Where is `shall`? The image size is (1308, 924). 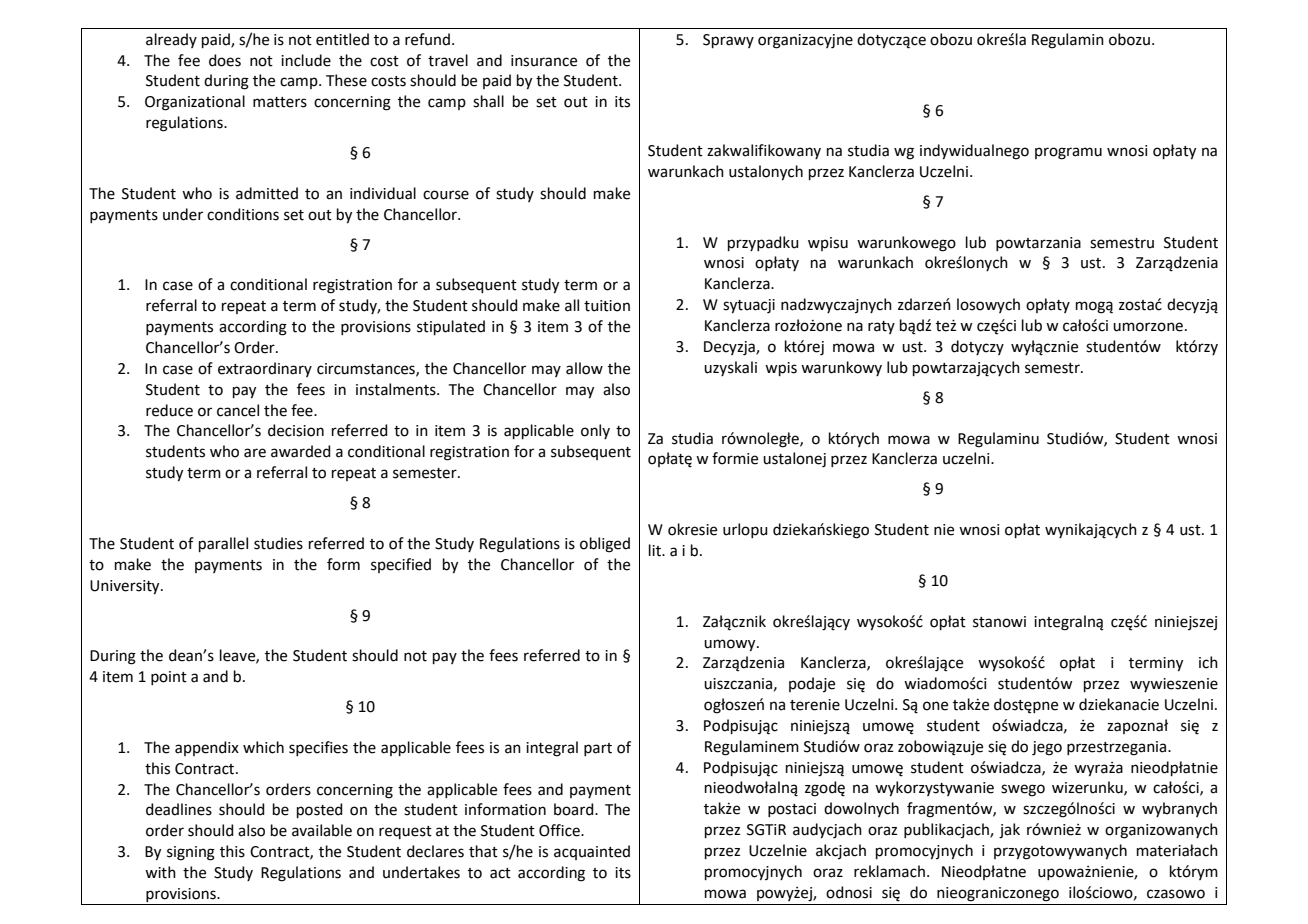 shall is located at coordinates (488, 101).
